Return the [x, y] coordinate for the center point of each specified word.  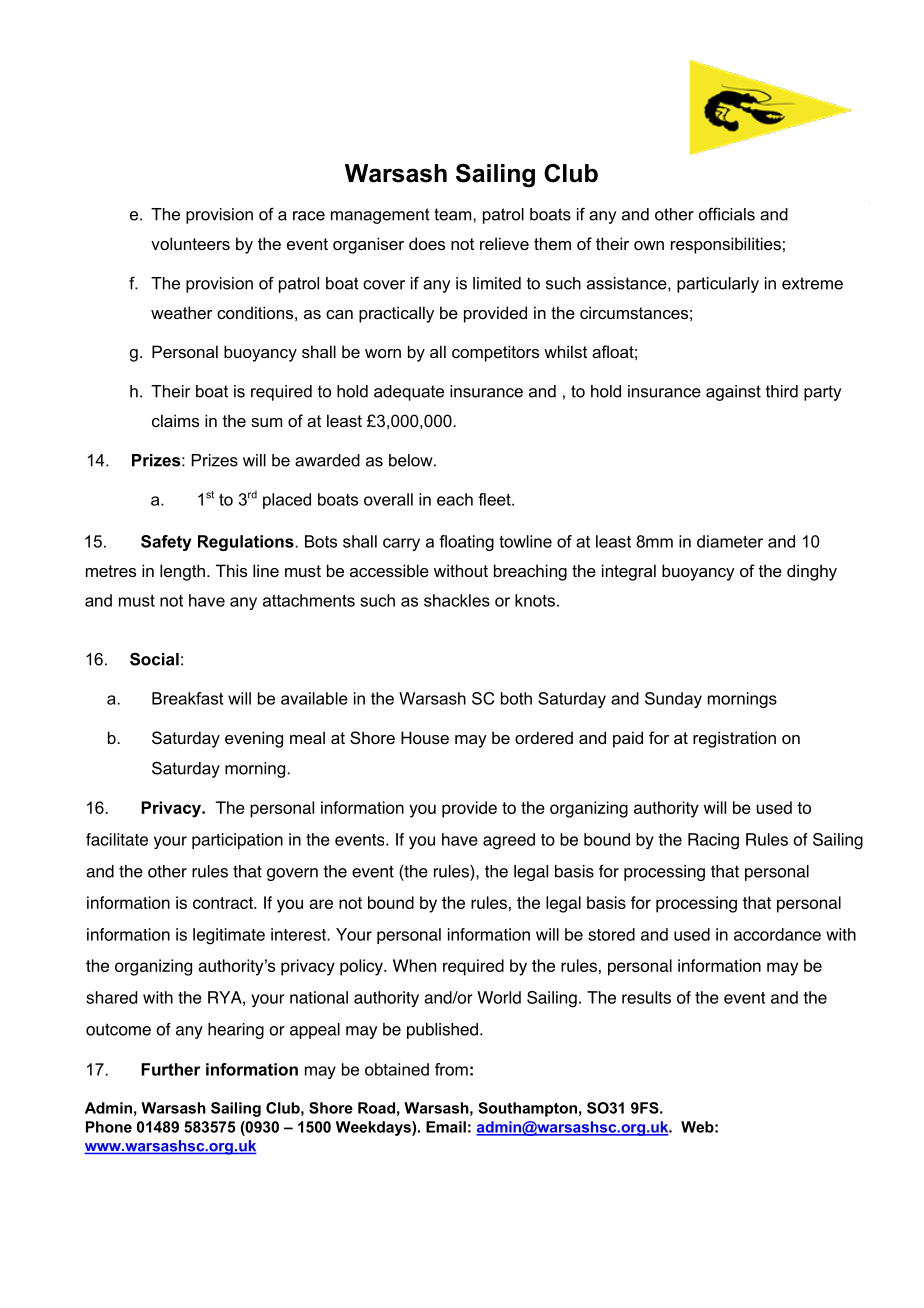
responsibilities [726, 245]
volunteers [190, 243]
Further [170, 1069]
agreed [509, 841]
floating [466, 543]
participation [237, 841]
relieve [504, 243]
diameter [730, 541]
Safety [166, 543]
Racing [713, 841]
